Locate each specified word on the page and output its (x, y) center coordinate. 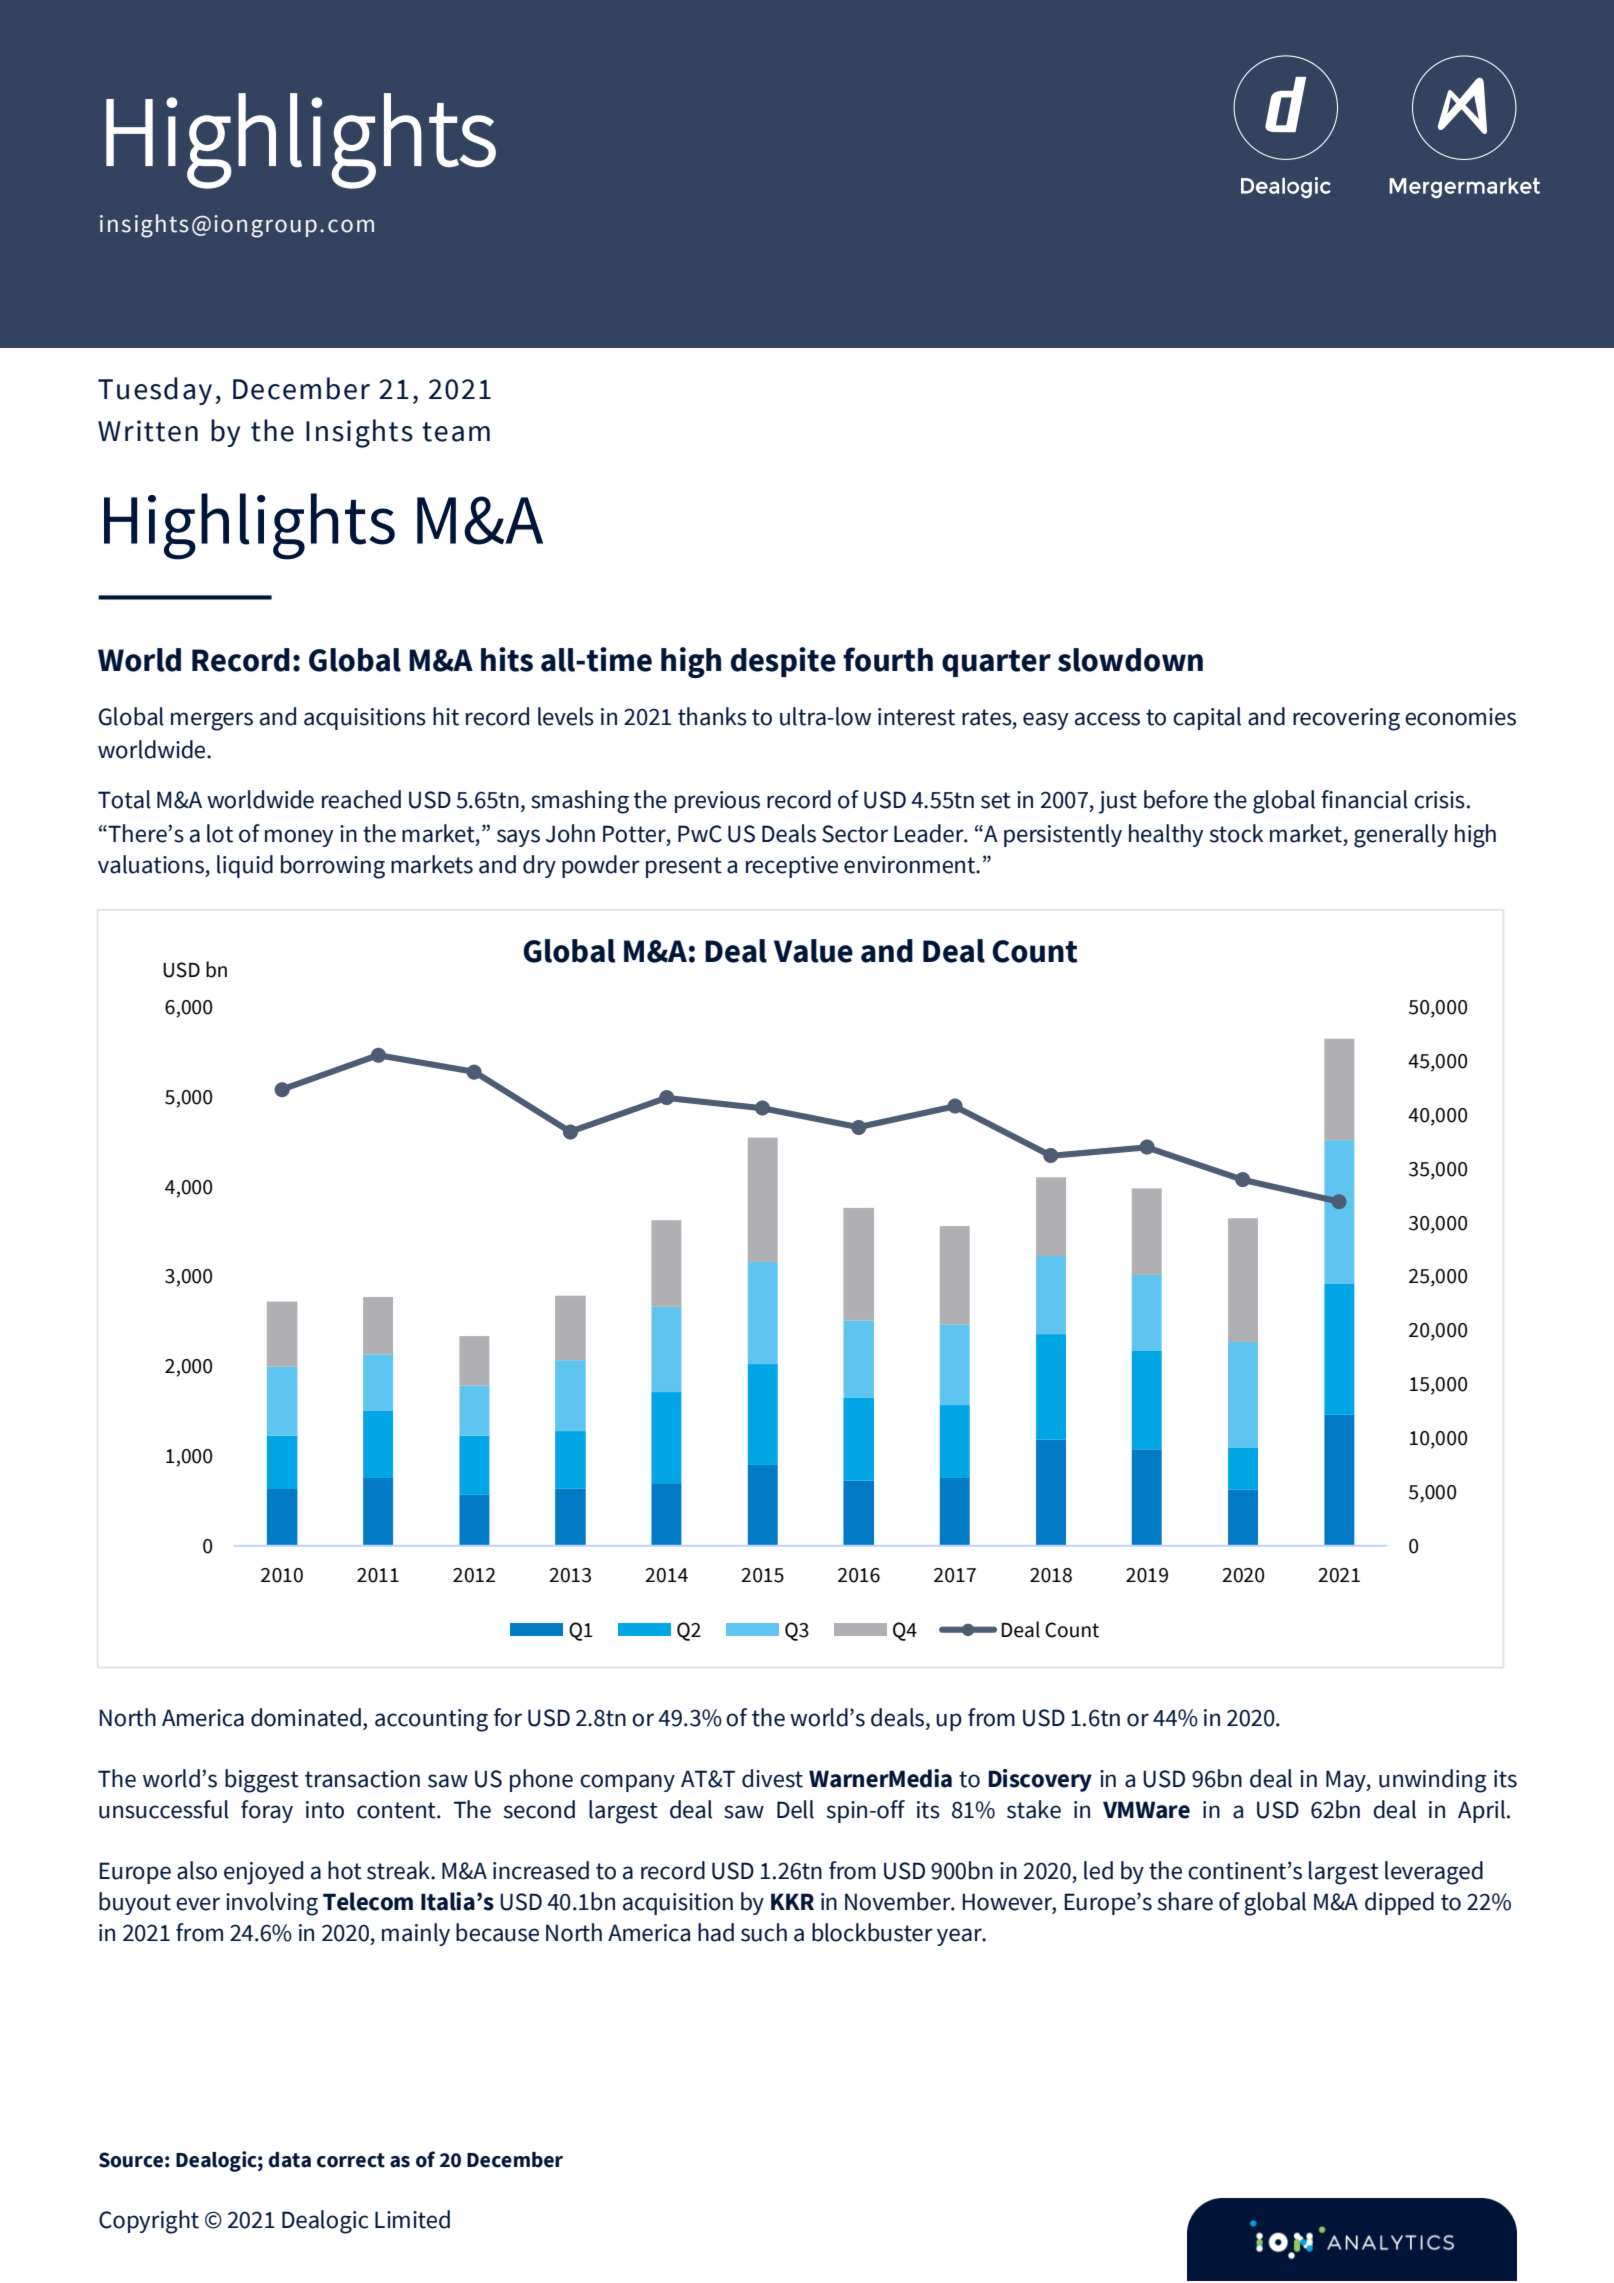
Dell (795, 1809)
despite (783, 662)
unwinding (1433, 1781)
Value (813, 951)
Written (148, 431)
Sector (855, 834)
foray (267, 1811)
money (299, 838)
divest (772, 1778)
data (289, 2160)
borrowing (333, 867)
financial (1364, 799)
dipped (1399, 1903)
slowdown (1130, 660)
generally (1401, 836)
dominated (306, 1717)
